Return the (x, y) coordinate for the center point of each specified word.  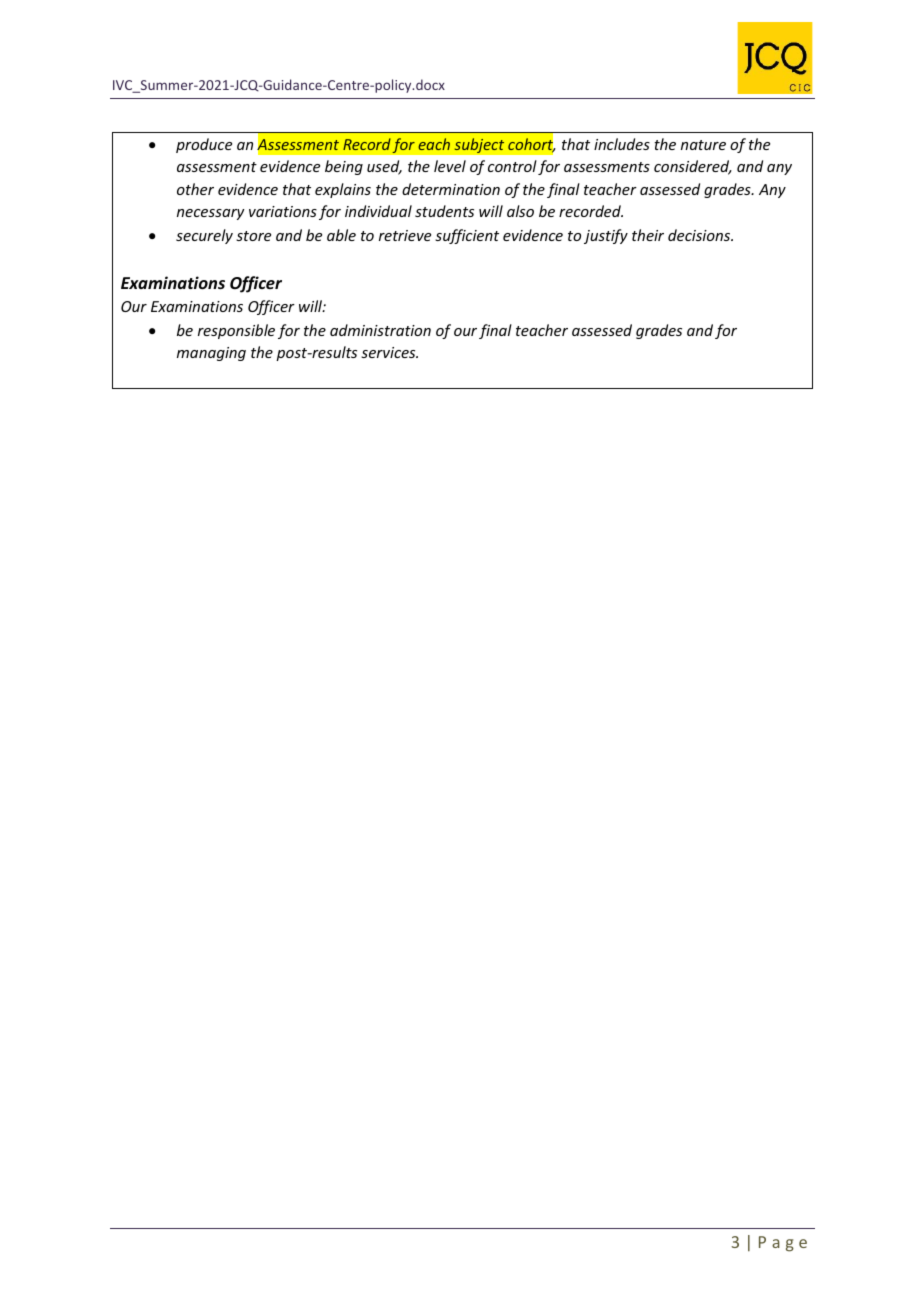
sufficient (467, 236)
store (253, 236)
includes (622, 144)
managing (211, 354)
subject (479, 145)
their (648, 235)
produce (204, 145)
